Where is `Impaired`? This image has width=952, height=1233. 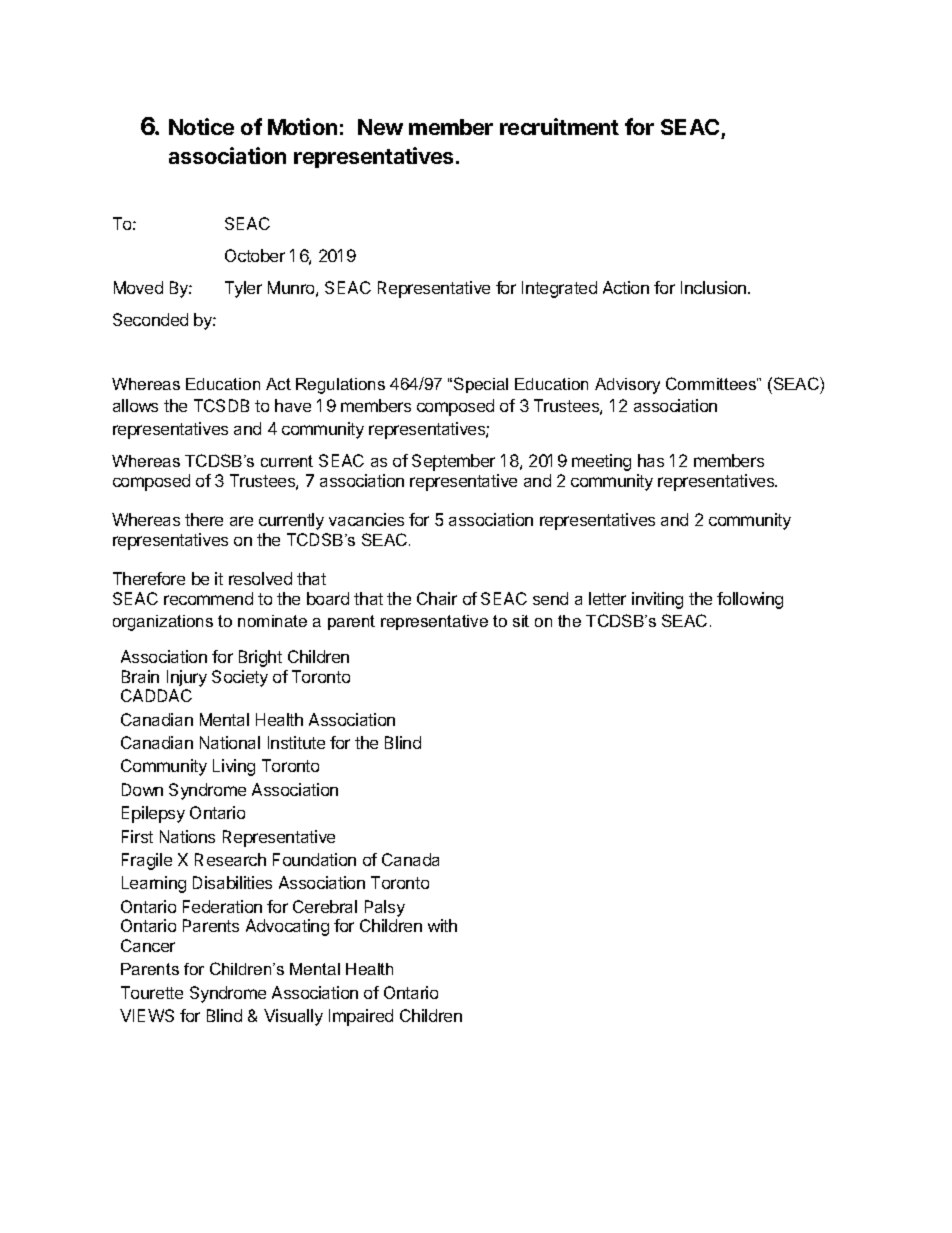 Impaired is located at coordinates (361, 1017).
